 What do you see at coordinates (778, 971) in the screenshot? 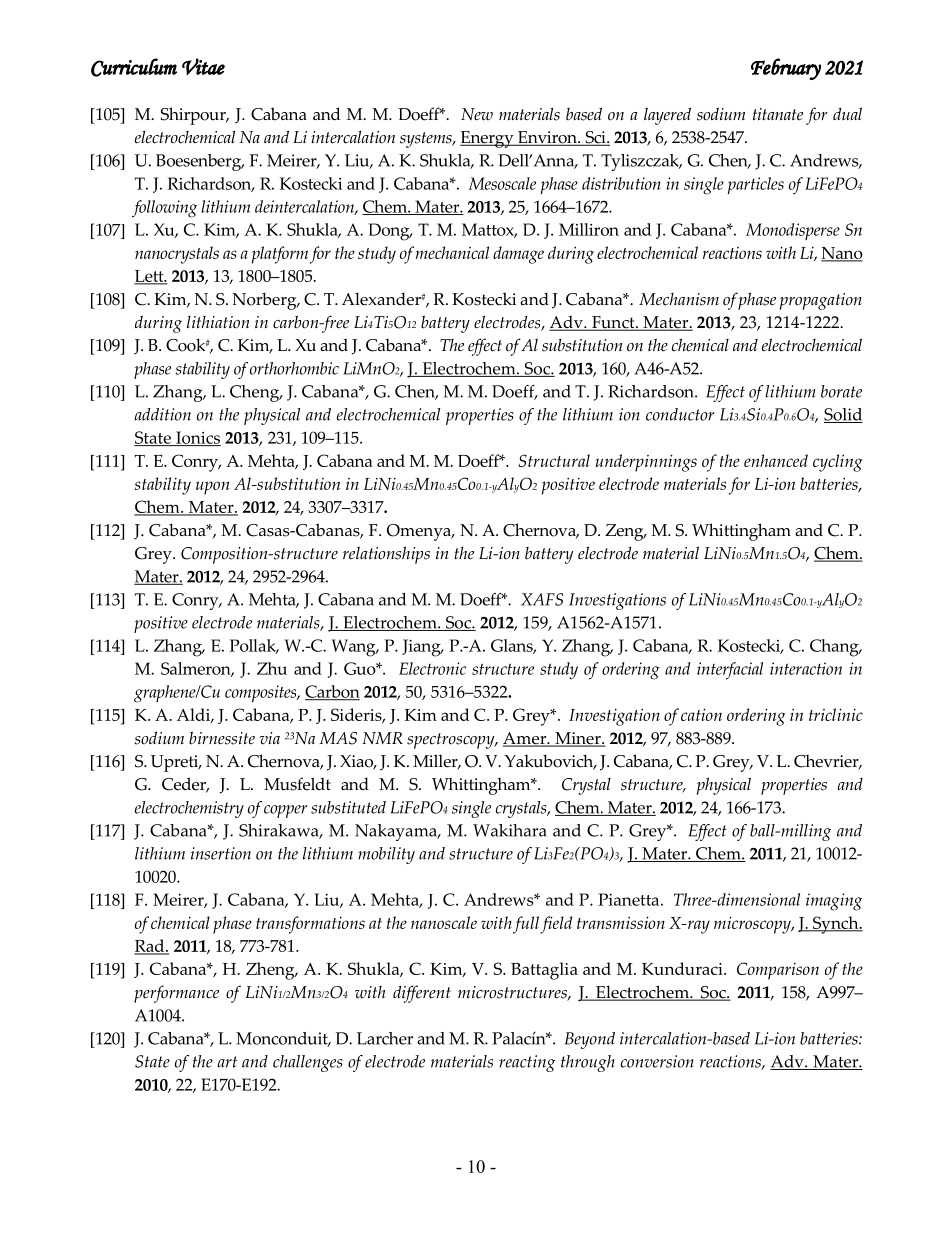
I see `Comparison` at bounding box center [778, 971].
